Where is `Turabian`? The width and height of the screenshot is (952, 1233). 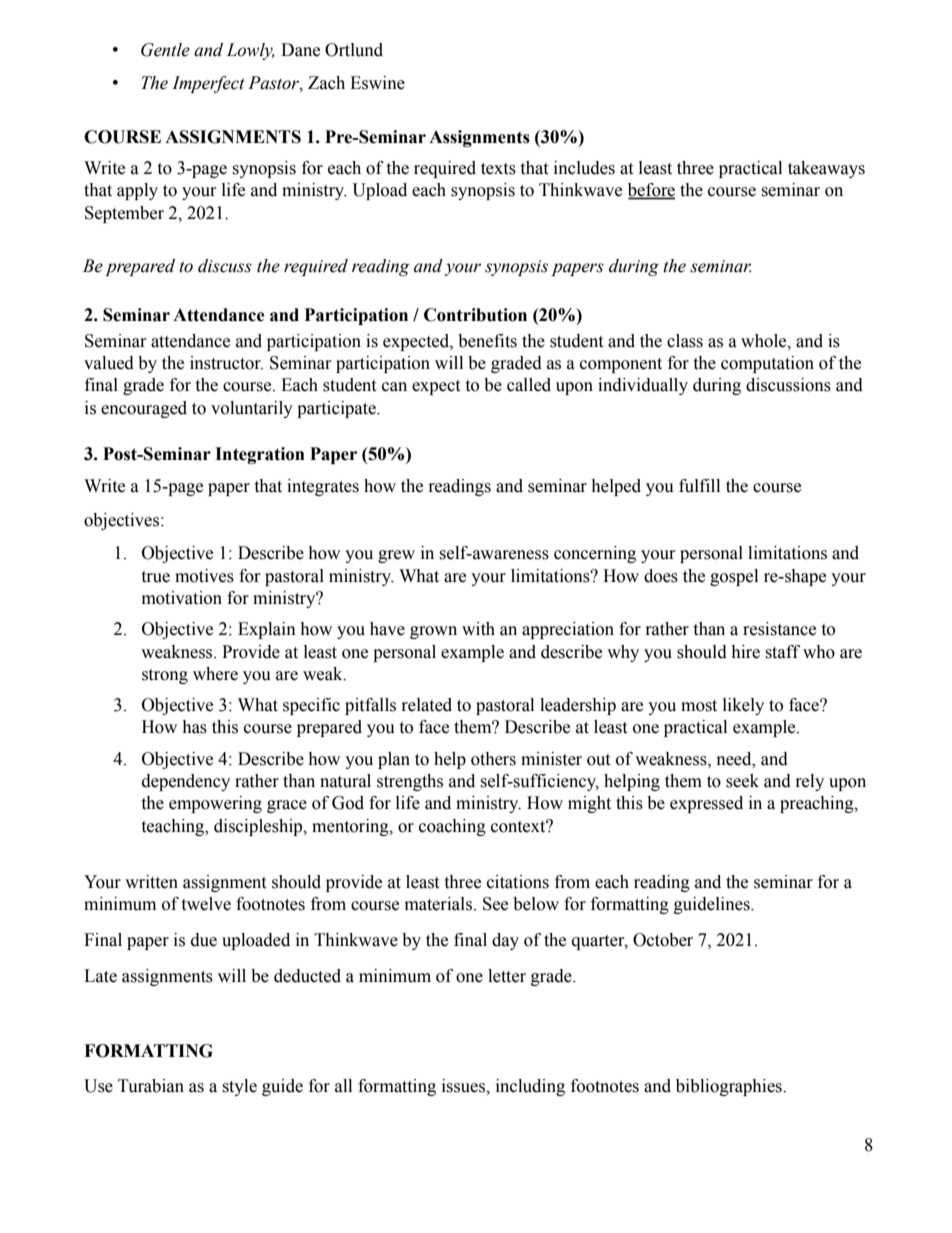 Turabian is located at coordinates (151, 1086).
